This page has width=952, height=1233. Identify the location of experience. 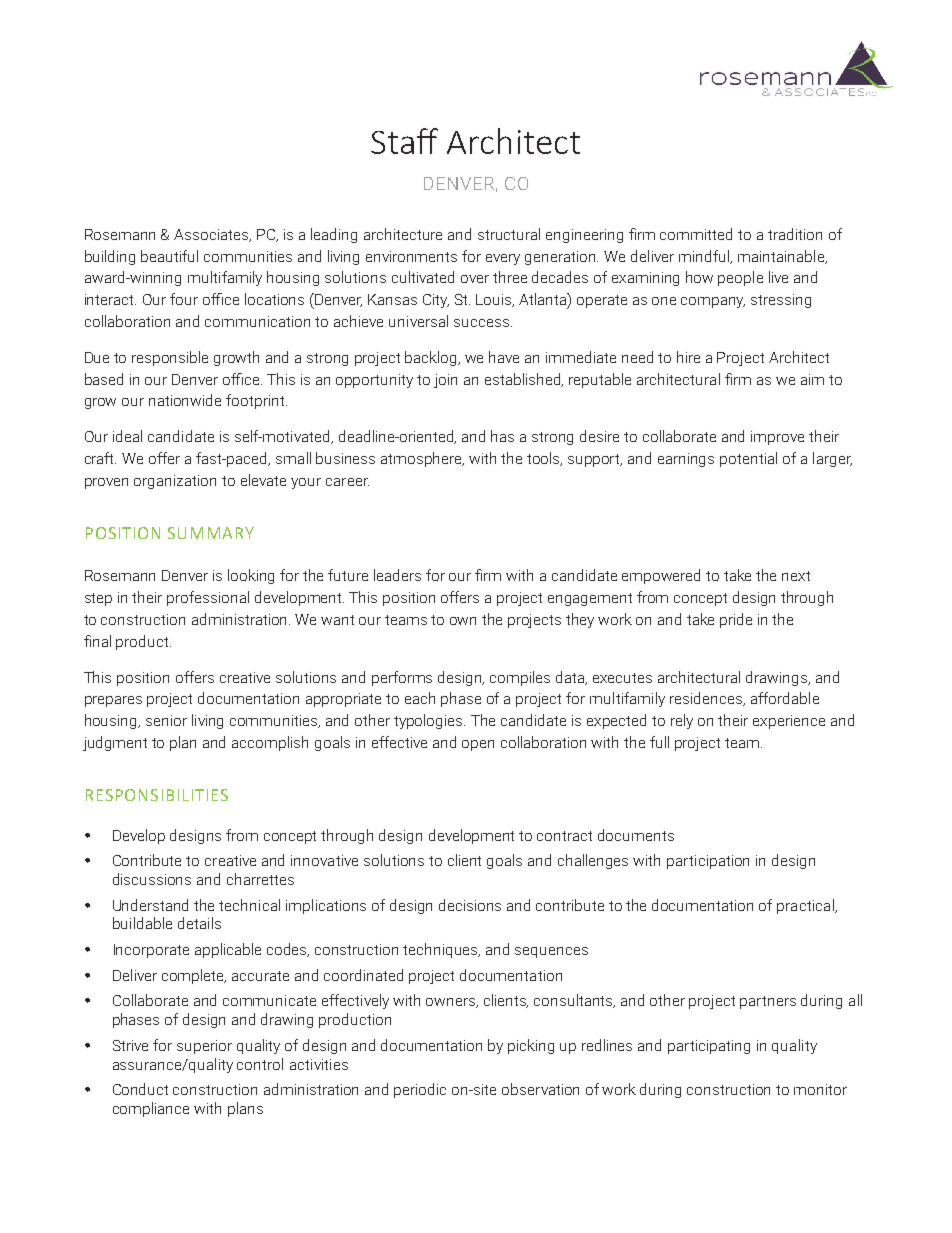
(789, 722).
